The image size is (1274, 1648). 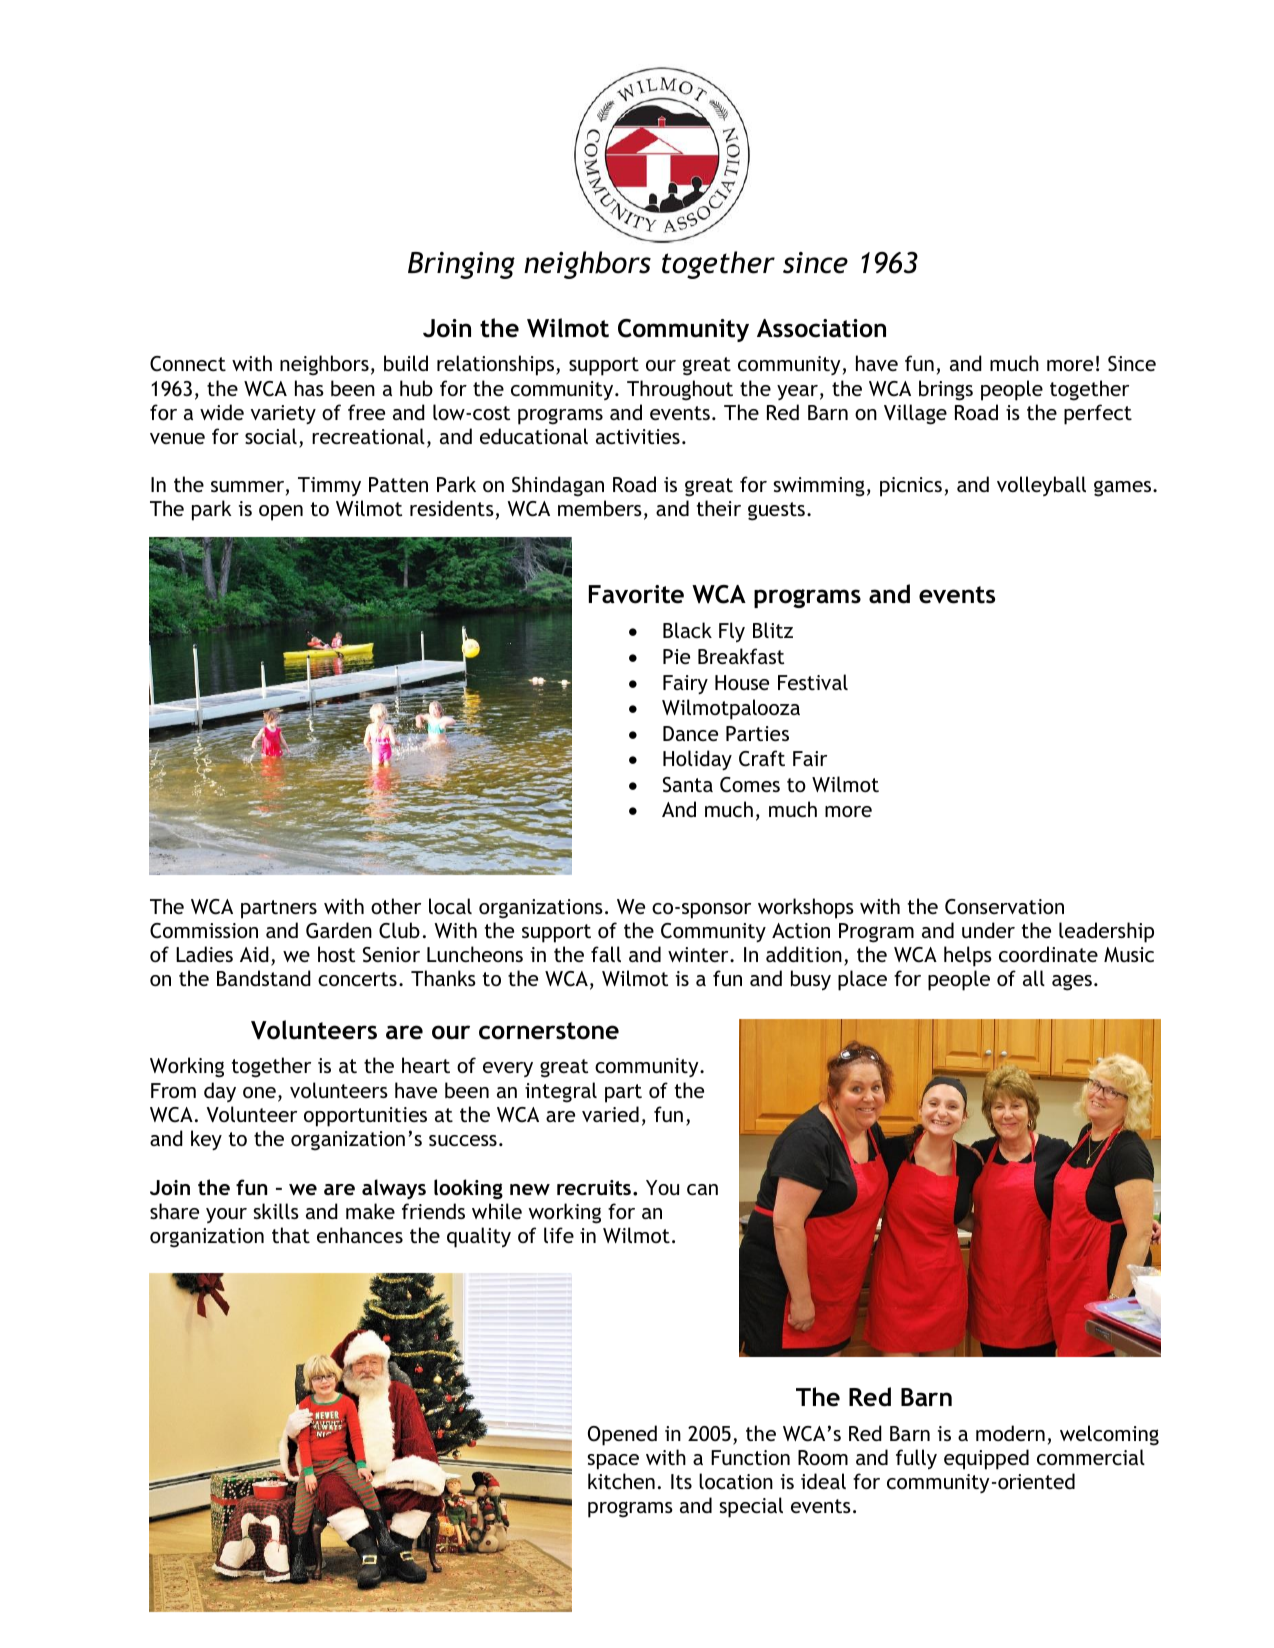 What do you see at coordinates (613, 1462) in the document?
I see `space` at bounding box center [613, 1462].
